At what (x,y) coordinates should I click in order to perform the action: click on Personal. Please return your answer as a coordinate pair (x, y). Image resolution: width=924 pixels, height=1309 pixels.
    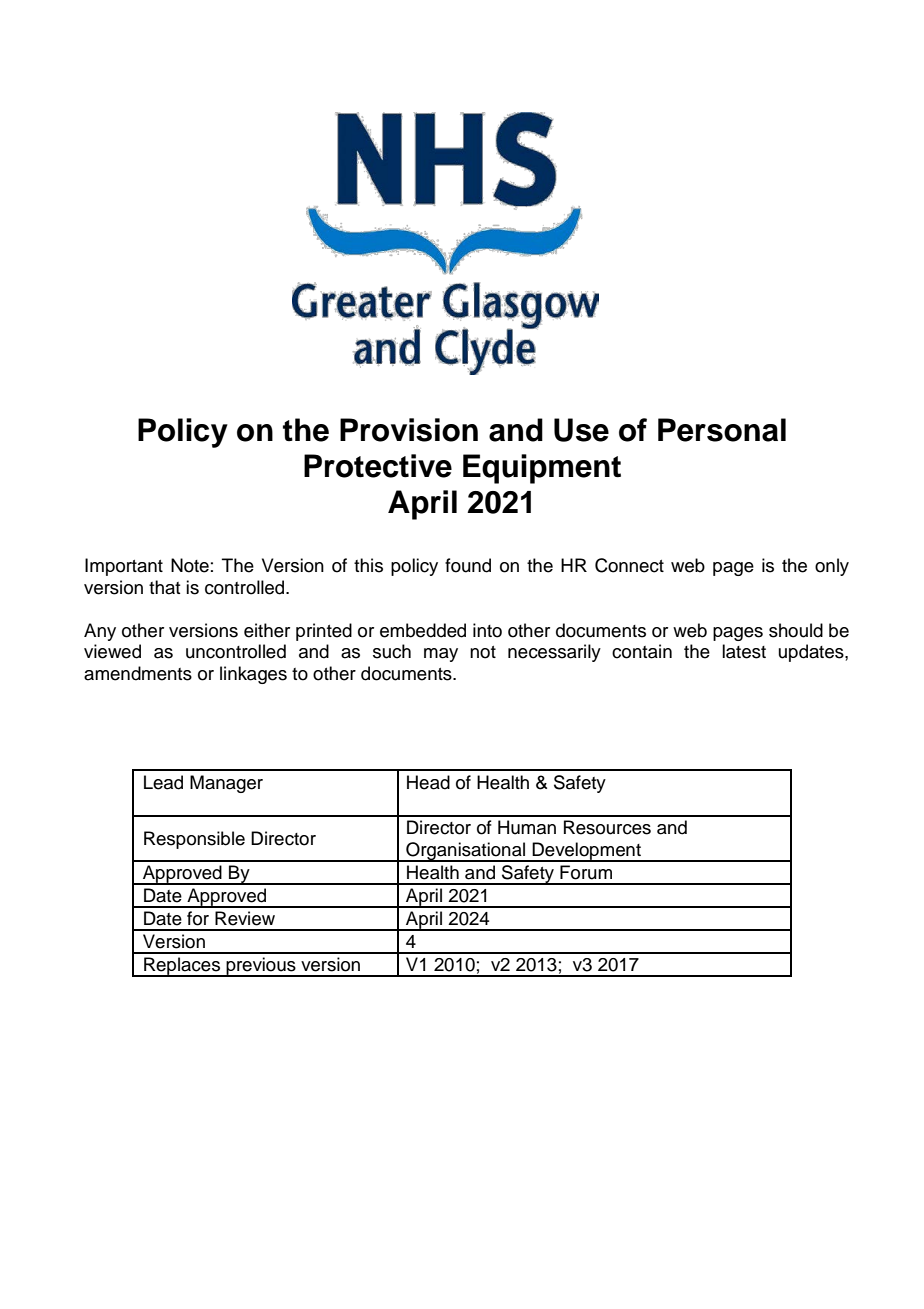
    Looking at the image, I should click on (722, 430).
